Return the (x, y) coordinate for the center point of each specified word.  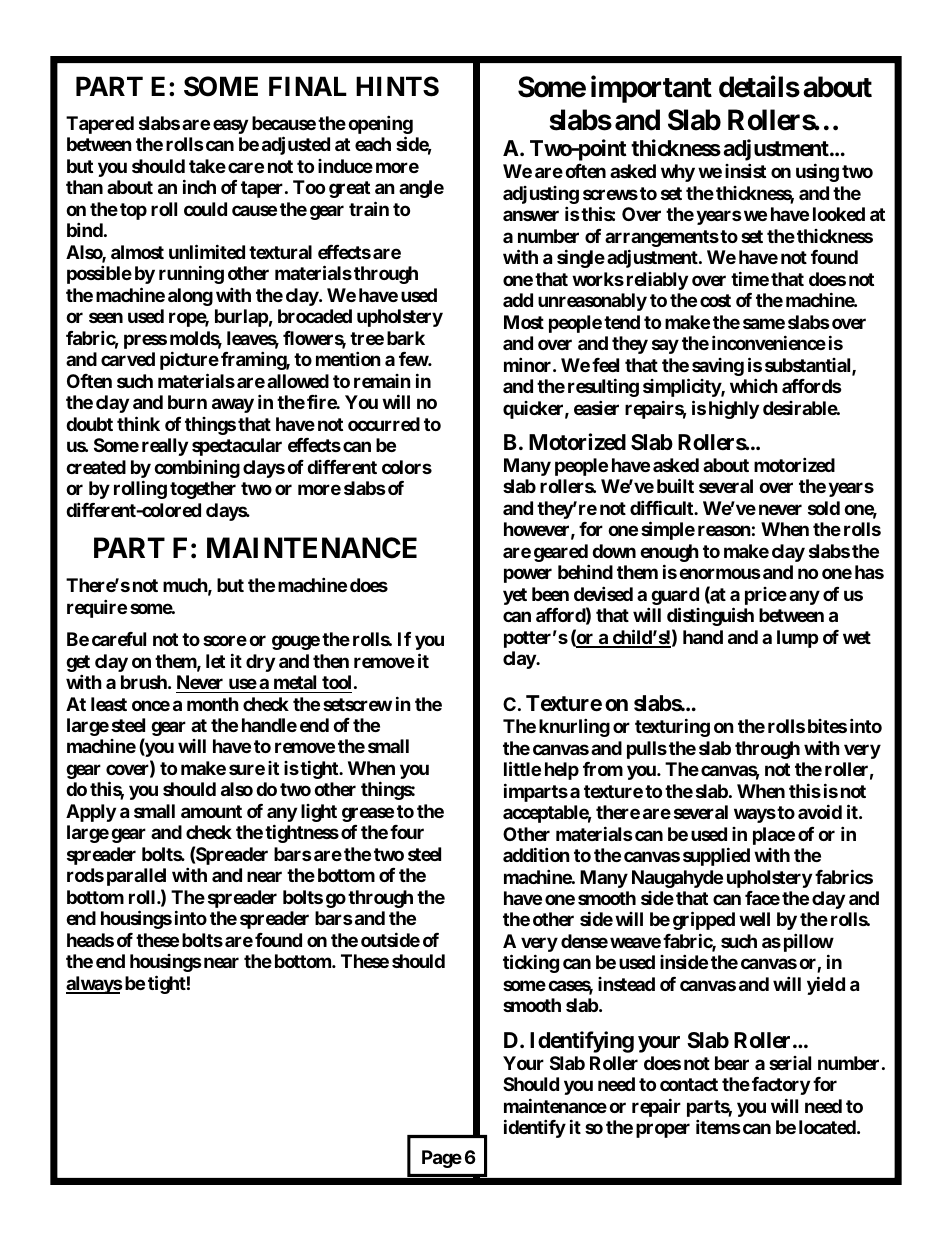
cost (715, 300)
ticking (531, 964)
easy (230, 126)
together (203, 490)
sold (824, 508)
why (678, 173)
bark (406, 338)
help (562, 771)
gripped (704, 921)
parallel (136, 877)
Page (442, 1159)
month (213, 704)
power (528, 575)
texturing (672, 727)
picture (189, 360)
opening (380, 126)
